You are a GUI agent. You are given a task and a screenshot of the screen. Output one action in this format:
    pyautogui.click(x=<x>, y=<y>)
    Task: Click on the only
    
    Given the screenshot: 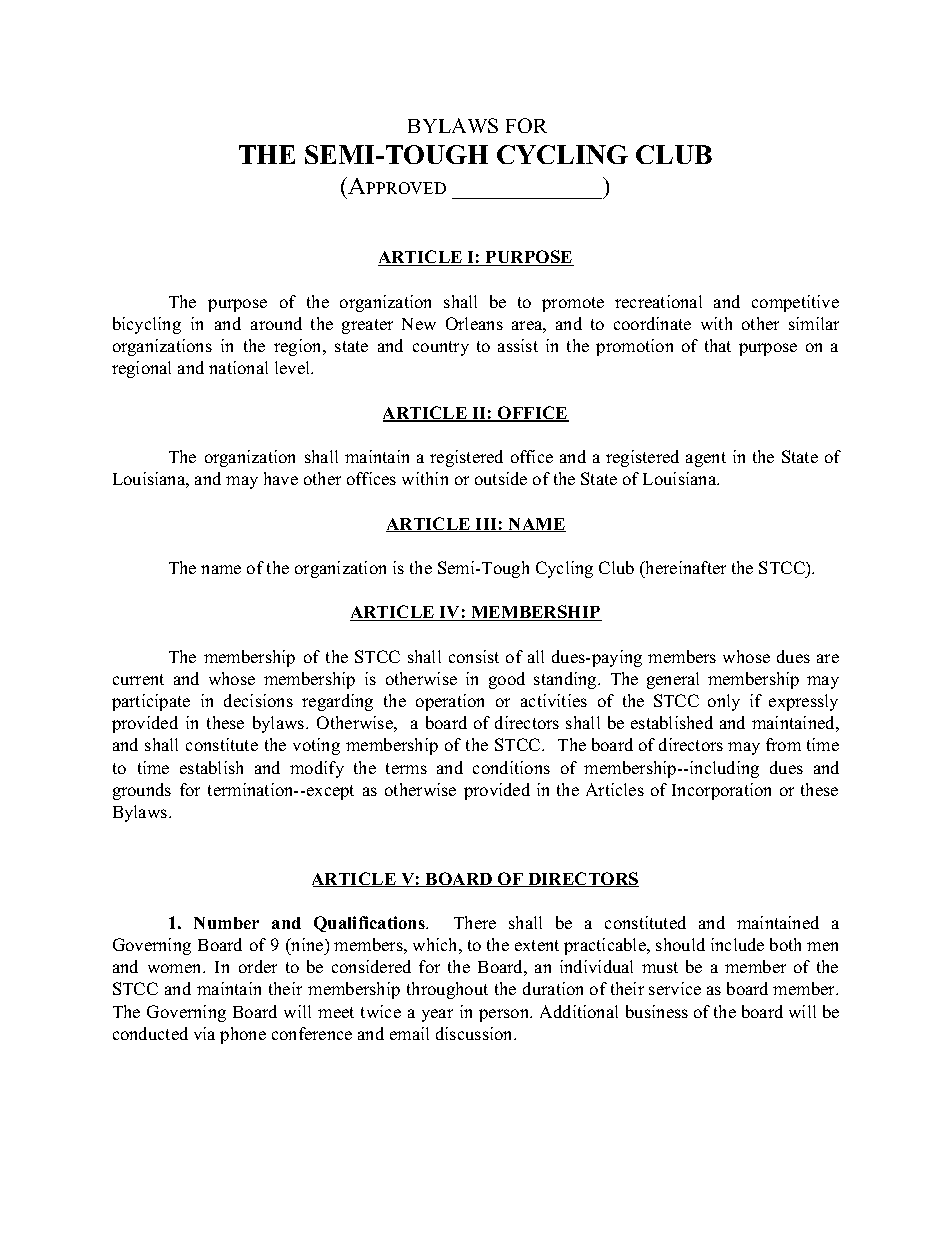 What is the action you would take?
    pyautogui.click(x=724, y=702)
